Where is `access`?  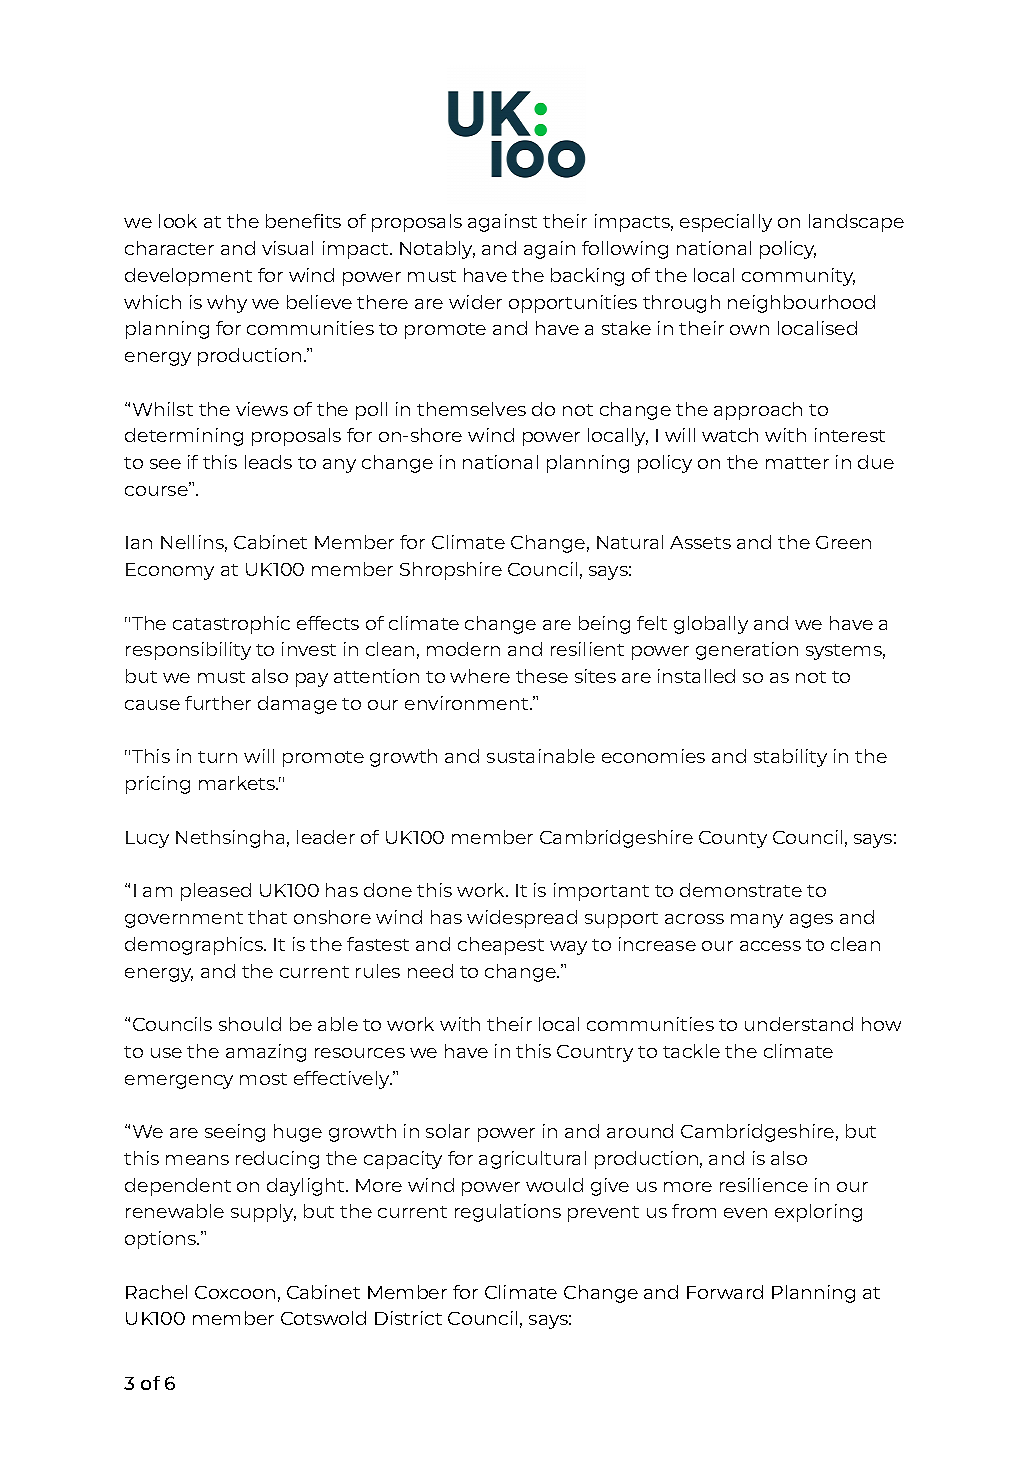 access is located at coordinates (770, 946).
